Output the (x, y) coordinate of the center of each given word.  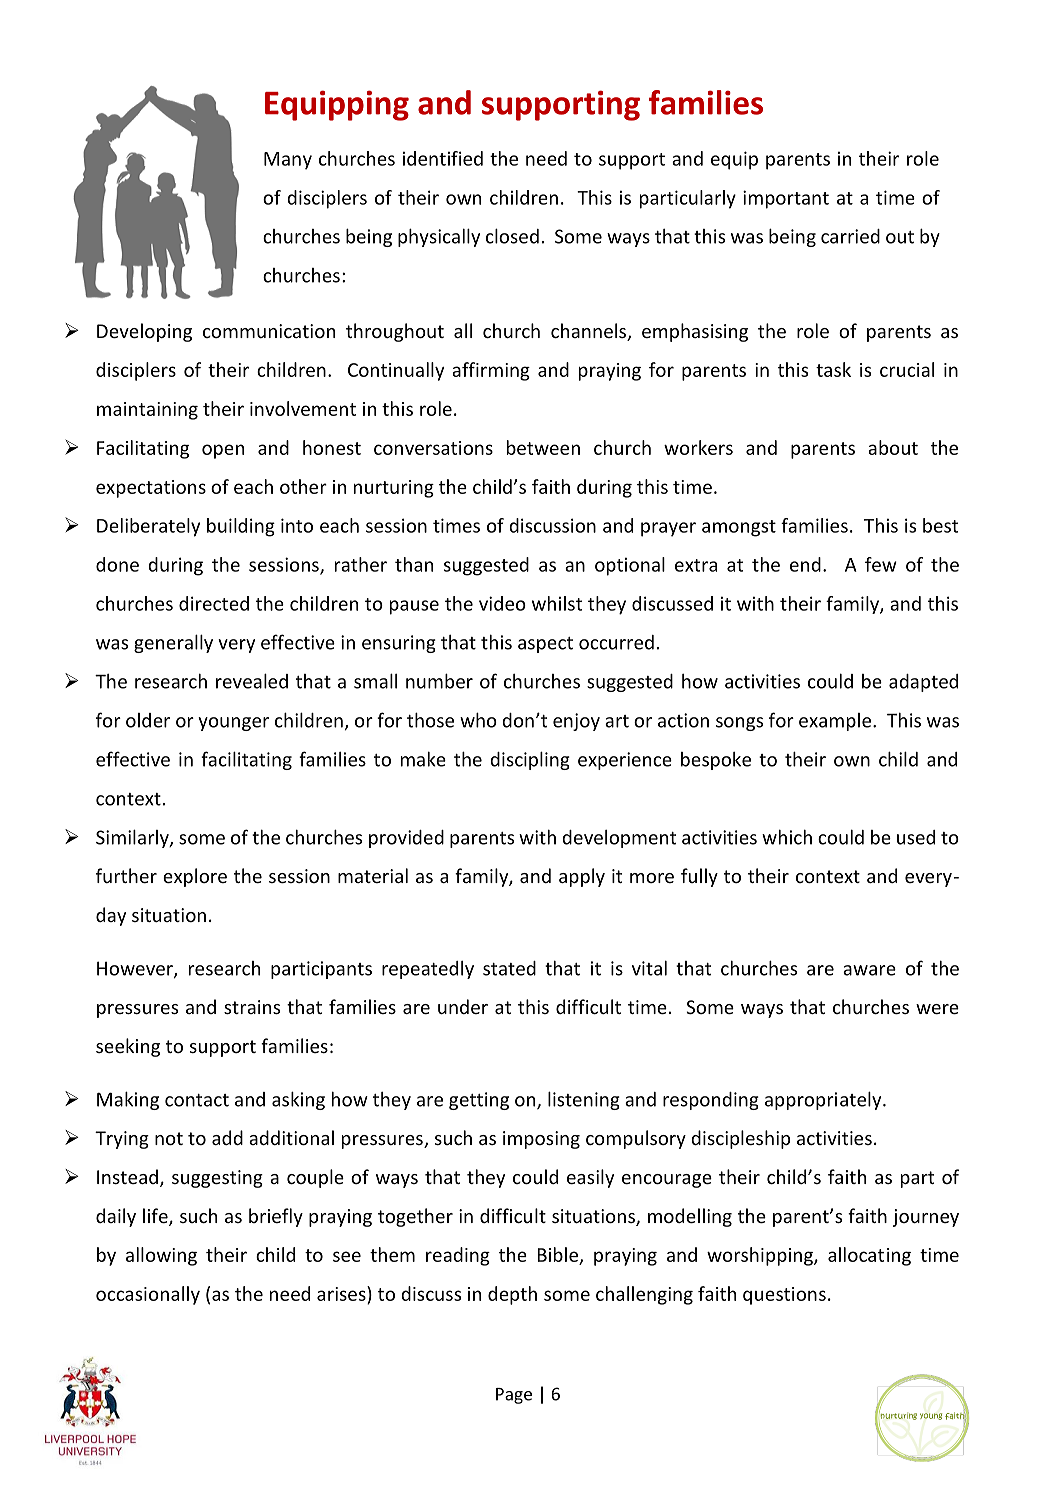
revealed (252, 681)
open (223, 451)
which (787, 837)
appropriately (824, 1100)
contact (197, 1100)
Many (288, 161)
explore (195, 877)
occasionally (148, 1295)
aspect (545, 645)
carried (850, 236)
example (836, 722)
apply (582, 877)
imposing (541, 1140)
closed (512, 236)
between (543, 447)
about (893, 447)
